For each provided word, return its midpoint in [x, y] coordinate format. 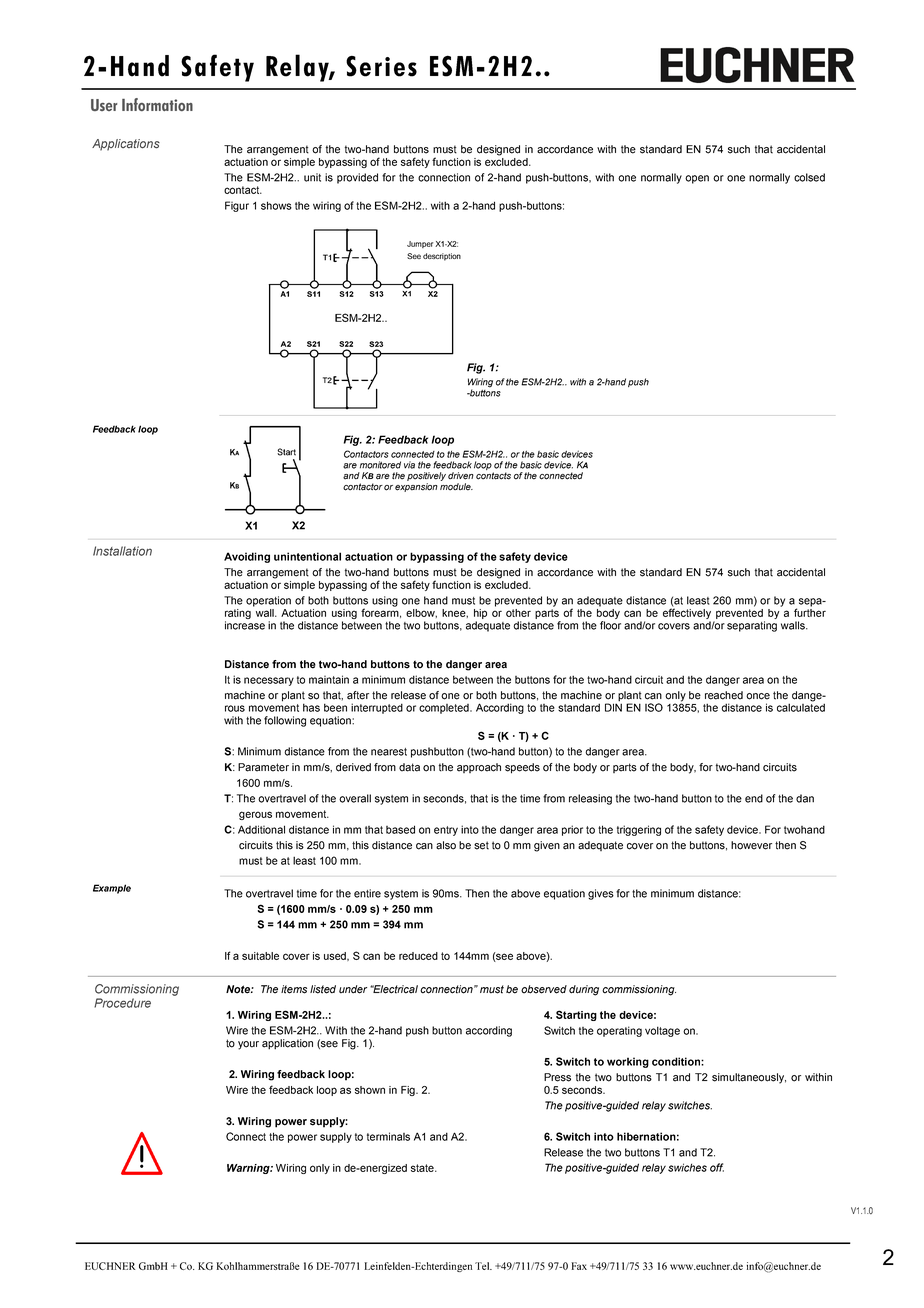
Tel [483, 1266]
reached [724, 695]
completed [445, 709]
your [248, 1045]
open [697, 179]
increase [245, 625]
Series [381, 66]
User [104, 105]
